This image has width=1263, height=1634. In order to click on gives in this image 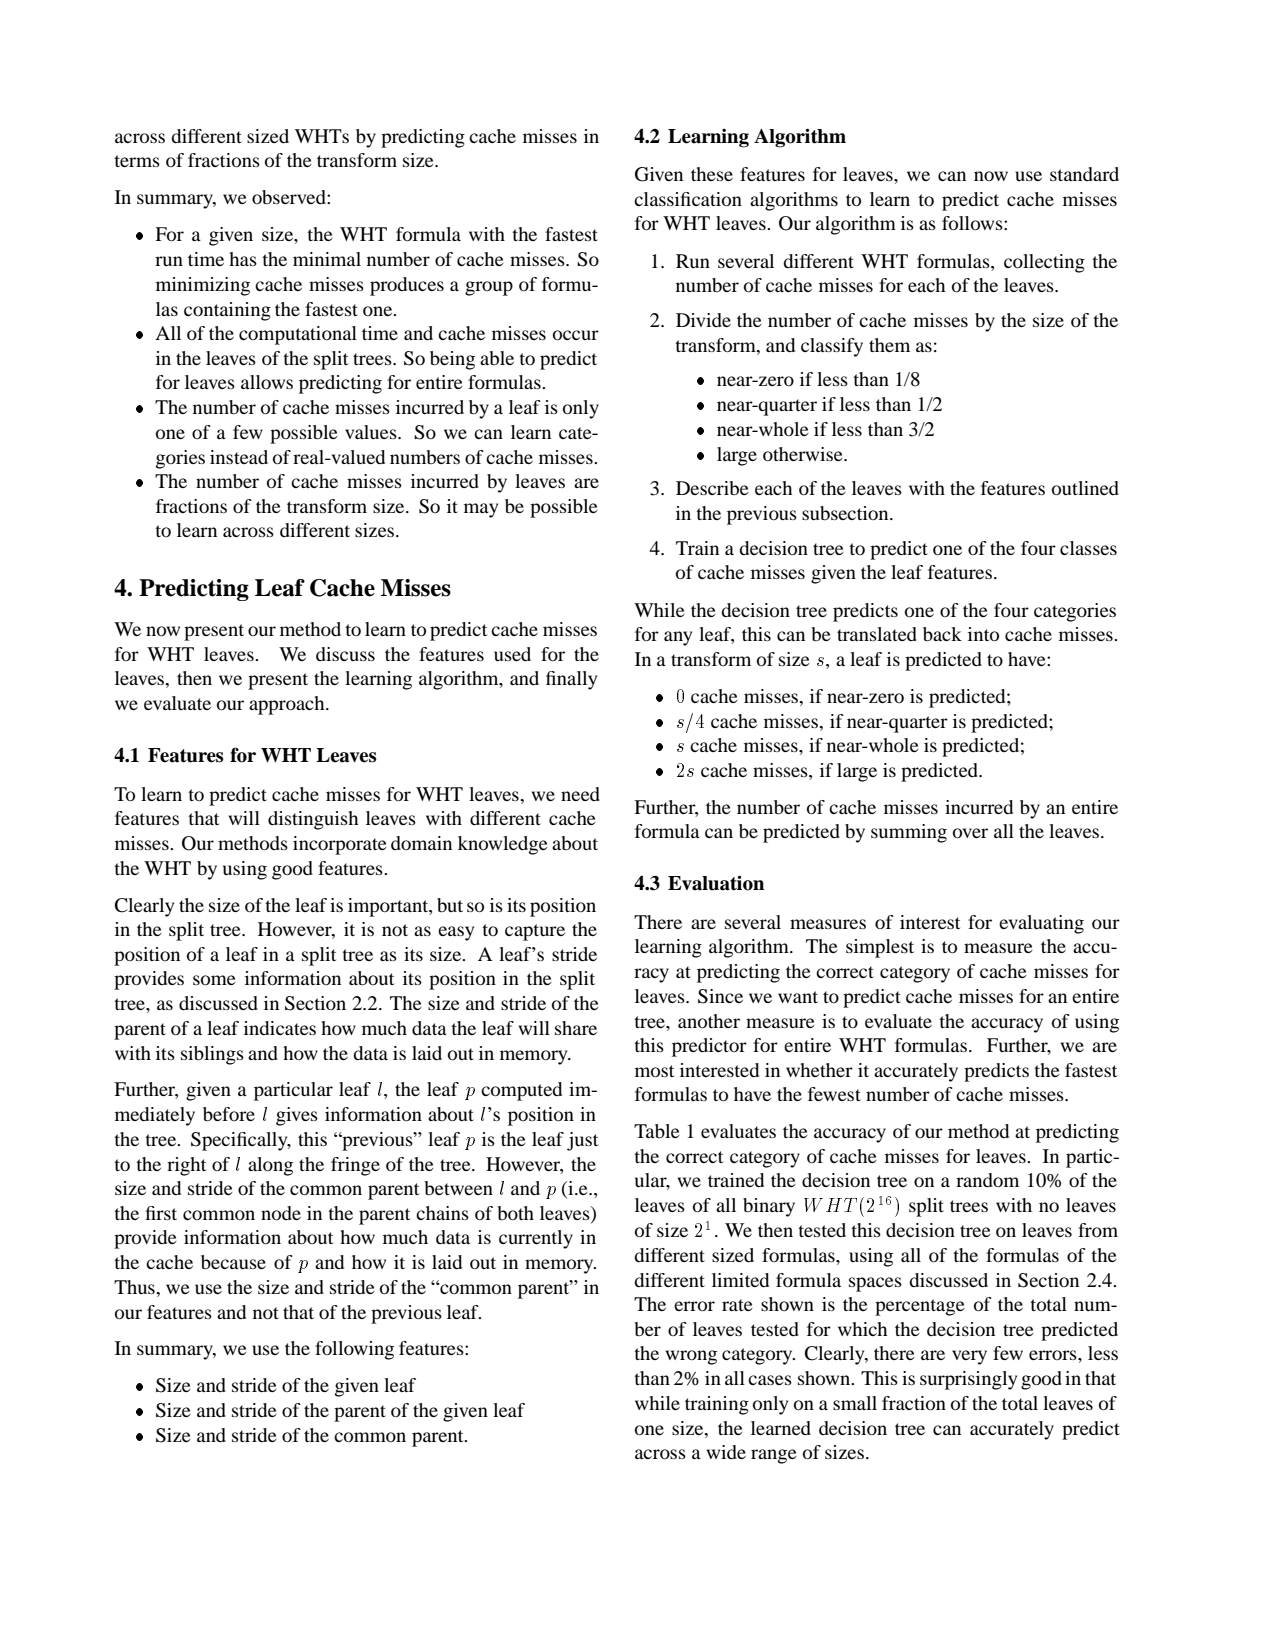, I will do `click(297, 1116)`.
